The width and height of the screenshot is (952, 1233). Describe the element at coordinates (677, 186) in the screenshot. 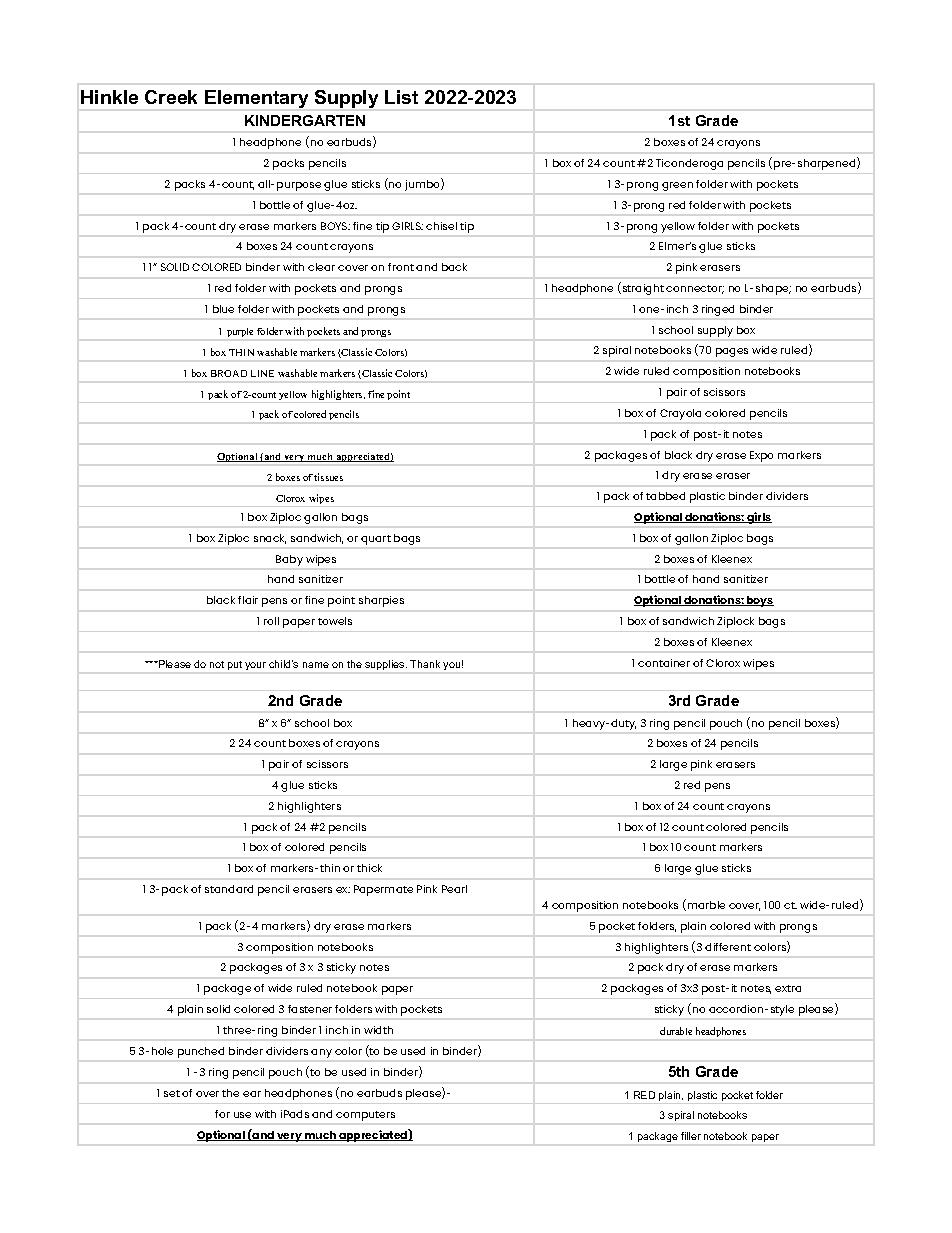

I see `green` at that location.
